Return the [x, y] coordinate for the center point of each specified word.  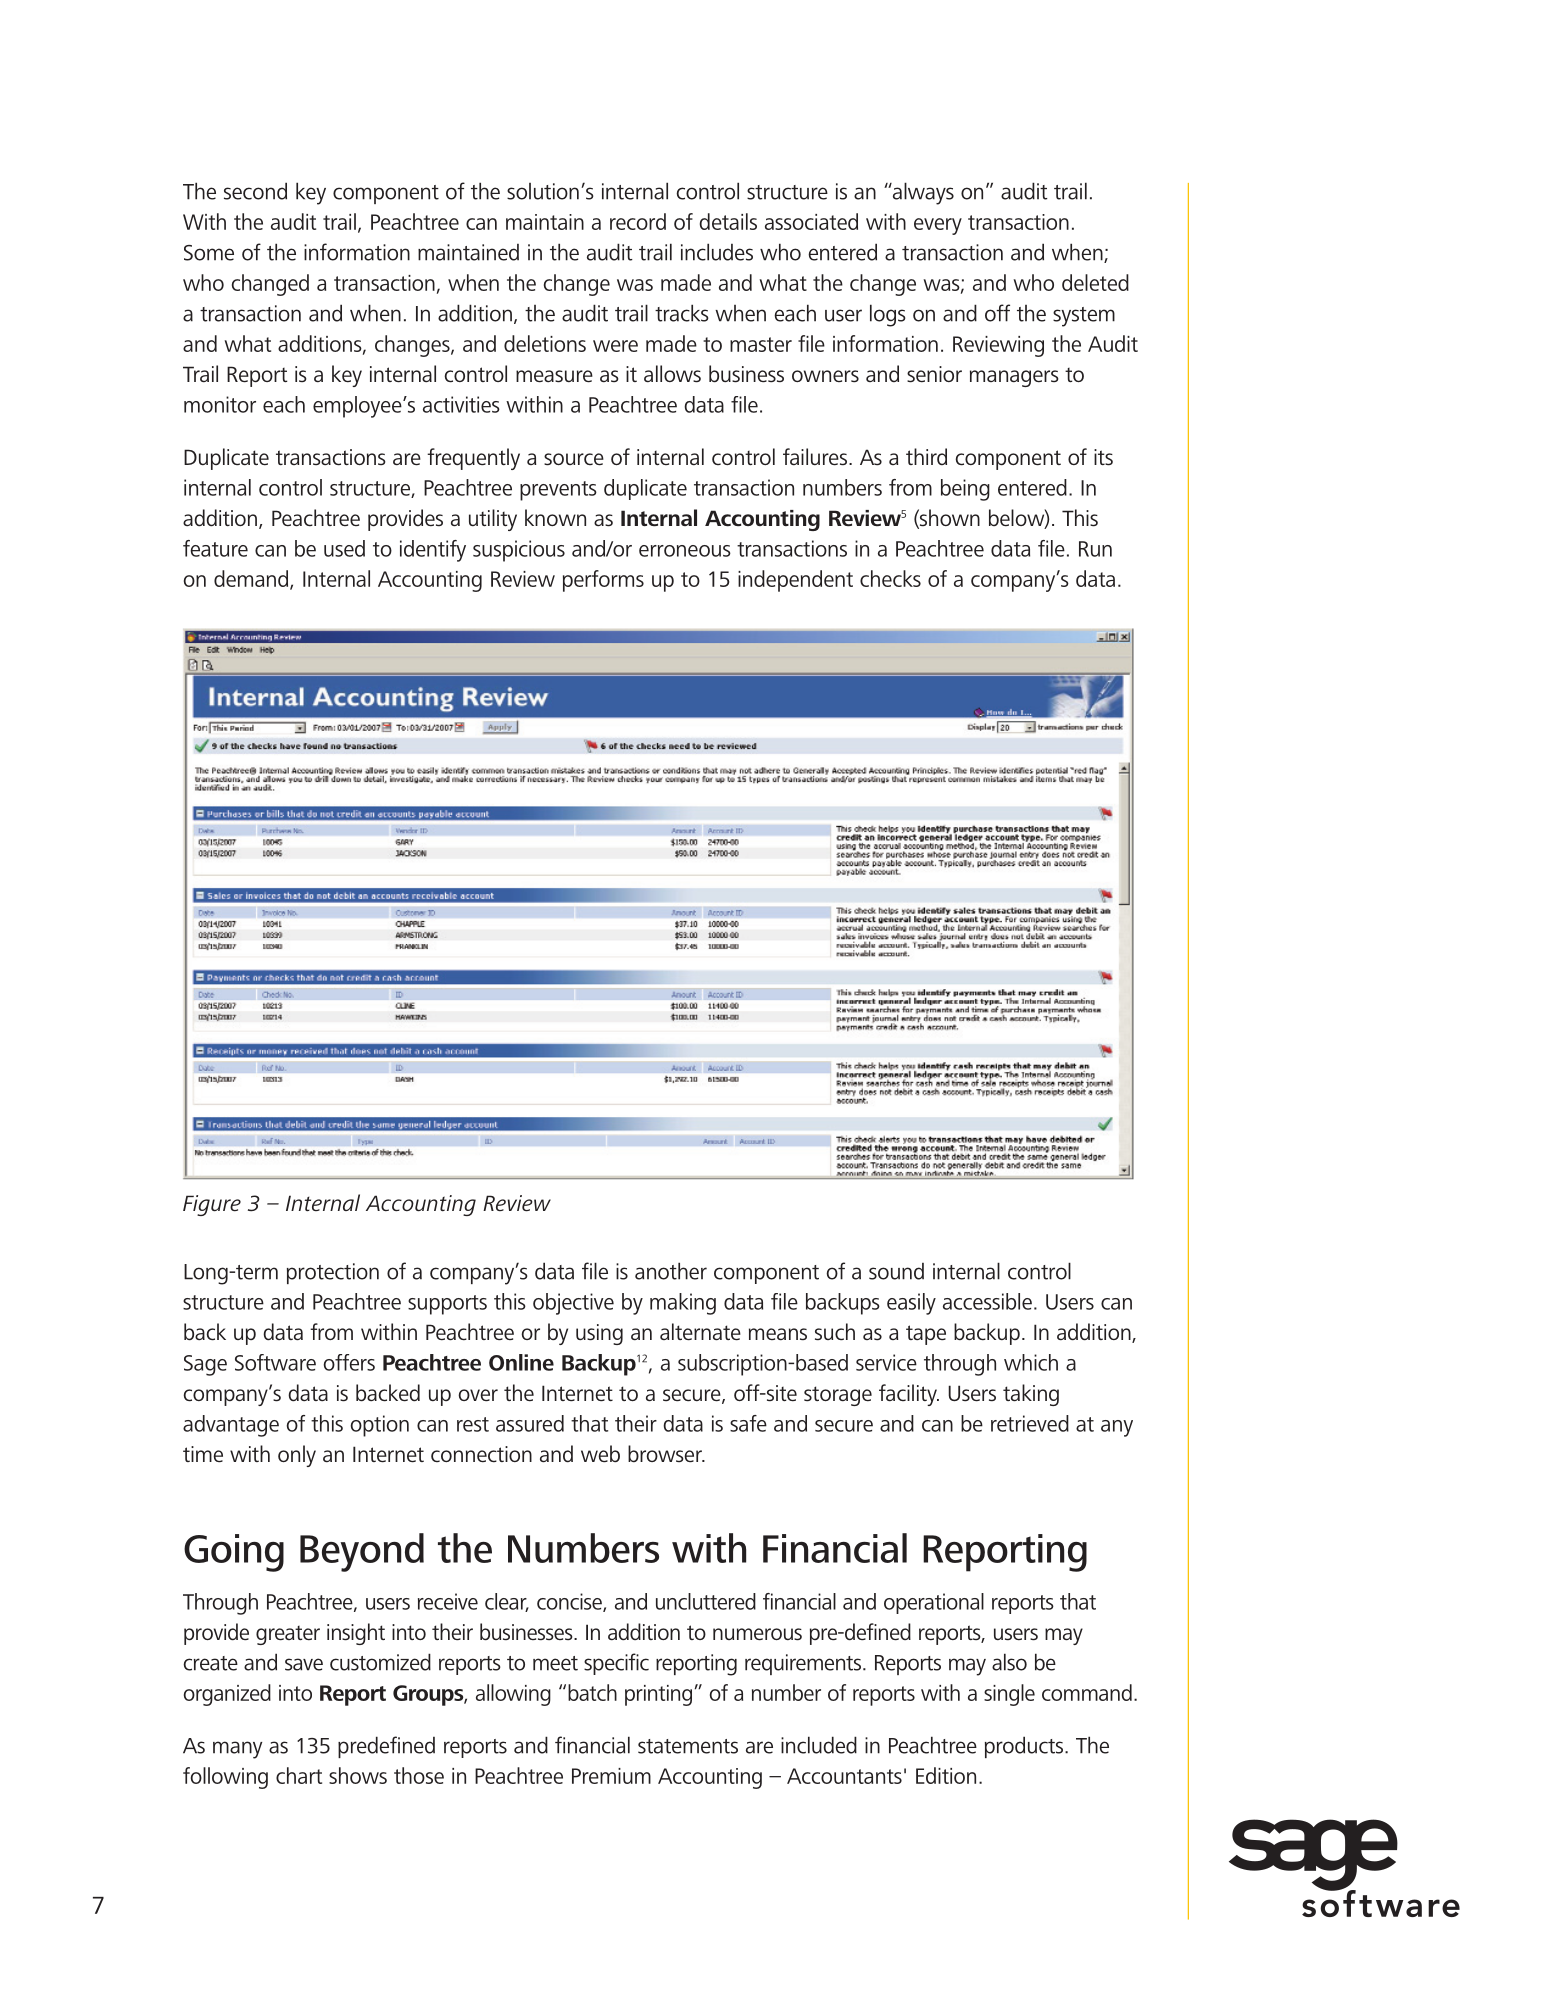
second [255, 191]
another [671, 1271]
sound [896, 1271]
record [638, 221]
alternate [700, 1332]
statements [688, 1746]
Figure [212, 1205]
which [1031, 1362]
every [938, 226]
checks [890, 578]
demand [252, 580]
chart [299, 1775]
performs [603, 581]
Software [275, 1362]
